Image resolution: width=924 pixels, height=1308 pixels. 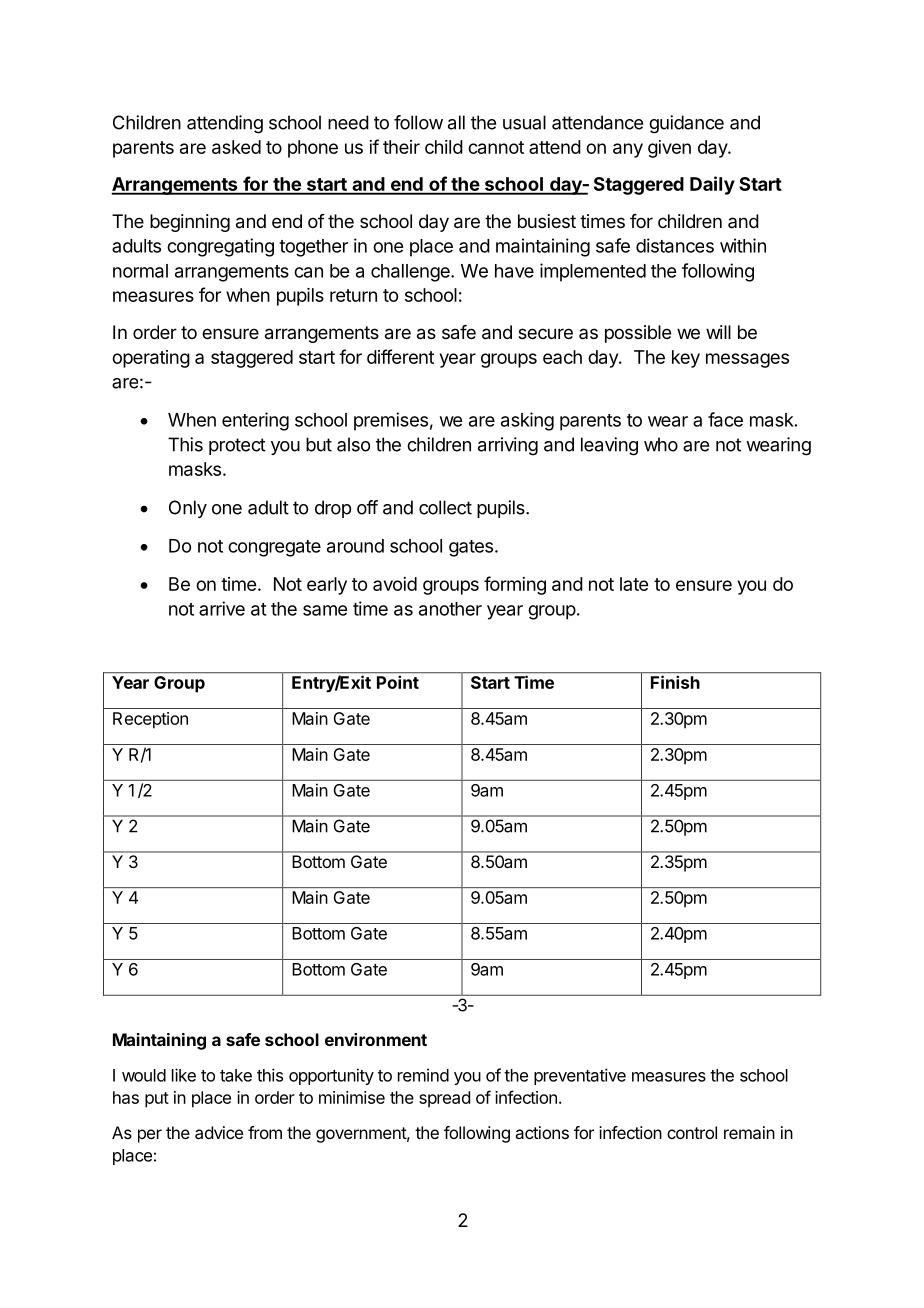 What do you see at coordinates (444, 1099) in the document?
I see `spread` at bounding box center [444, 1099].
